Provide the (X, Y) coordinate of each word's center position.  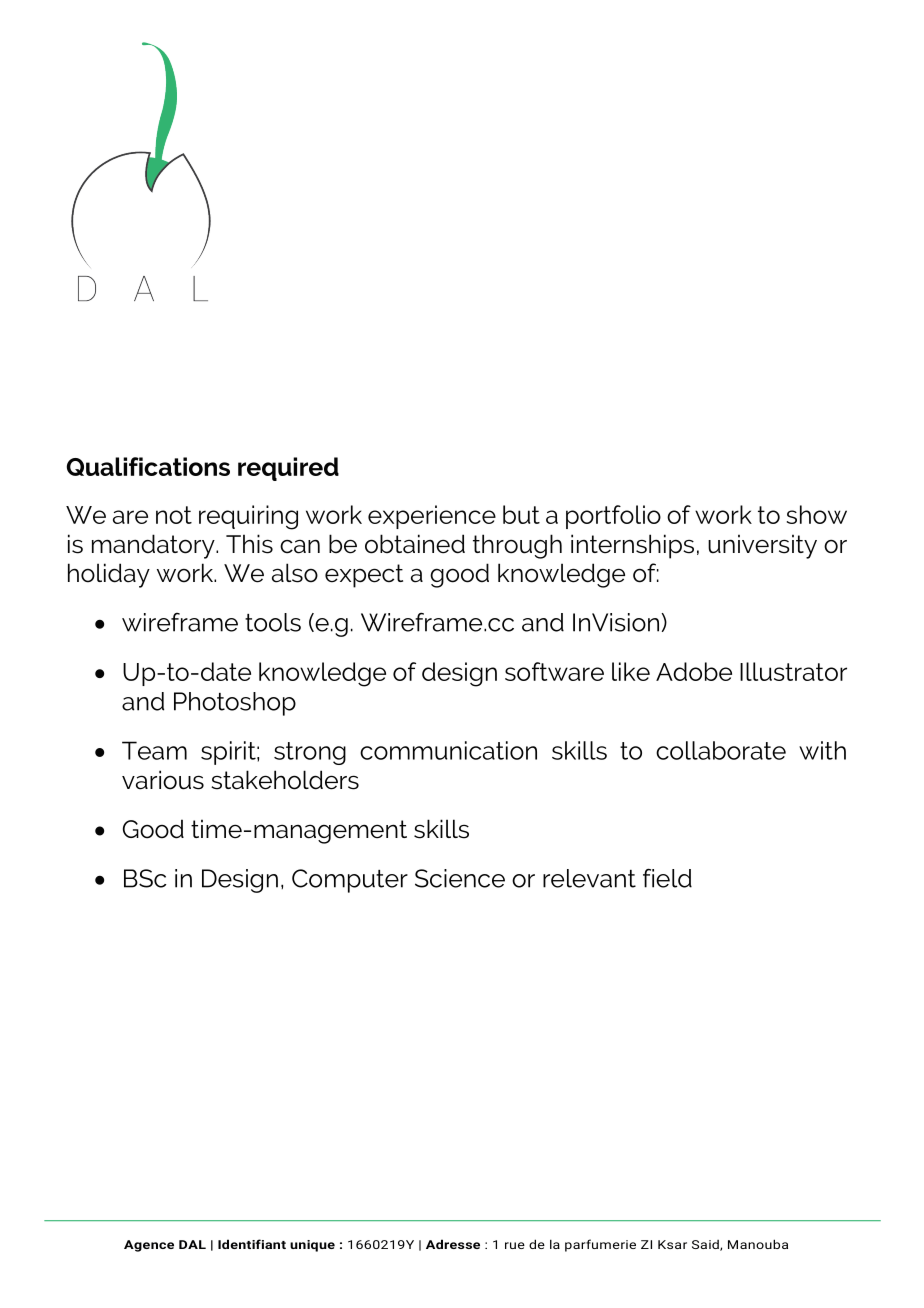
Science (460, 878)
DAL (192, 1244)
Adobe (694, 671)
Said (706, 1245)
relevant (589, 878)
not (174, 515)
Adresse (453, 1244)
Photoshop (235, 704)
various (163, 780)
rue (515, 1245)
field (667, 878)
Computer (350, 881)
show (817, 514)
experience (432, 517)
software (554, 671)
